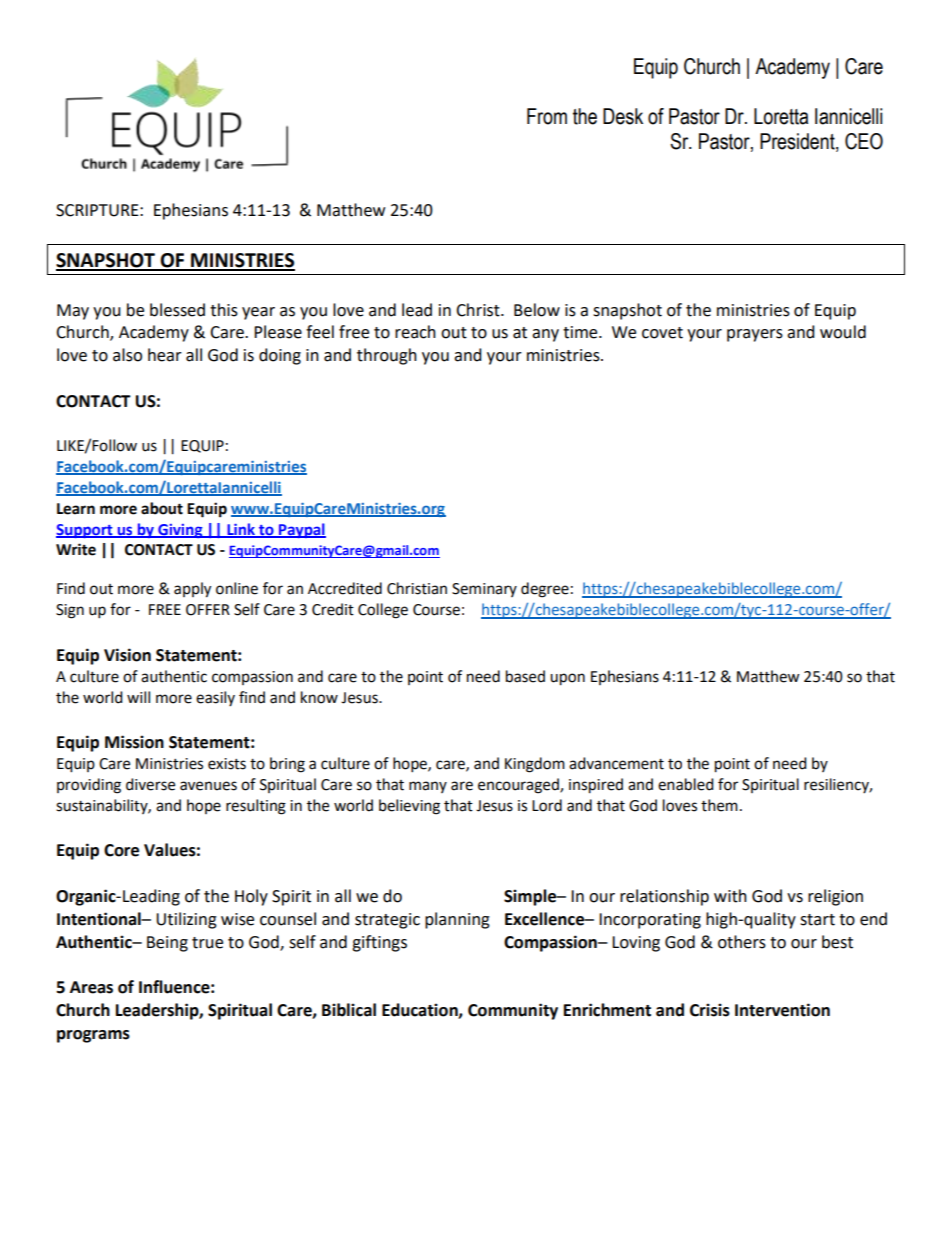 The height and width of the screenshot is (1233, 952). Describe the element at coordinates (547, 116) in the screenshot. I see `From` at that location.
